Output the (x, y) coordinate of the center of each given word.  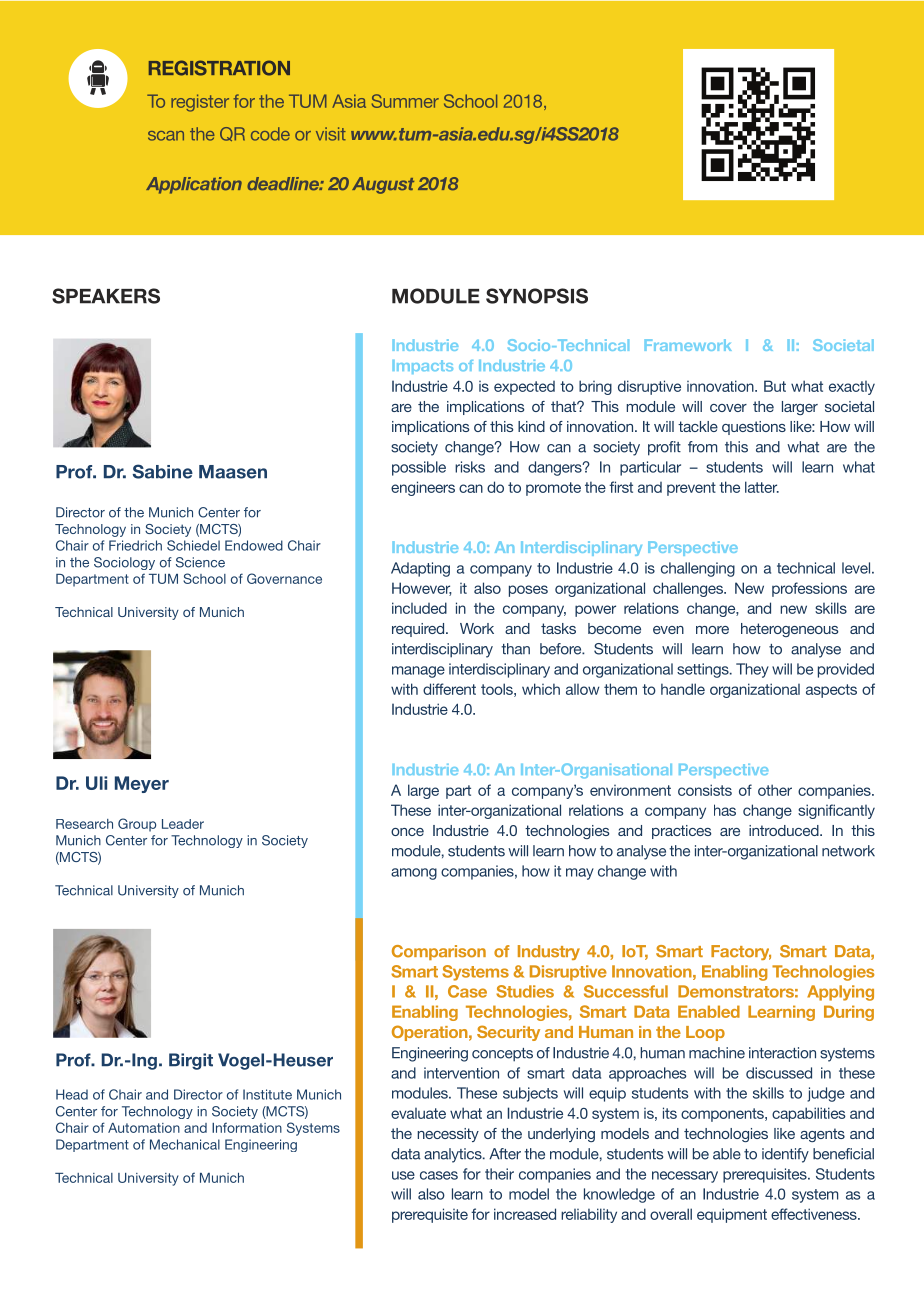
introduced (785, 830)
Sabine (163, 471)
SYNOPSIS (537, 296)
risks (470, 467)
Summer (405, 101)
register (200, 103)
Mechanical (185, 1144)
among (414, 874)
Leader (183, 824)
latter (762, 487)
